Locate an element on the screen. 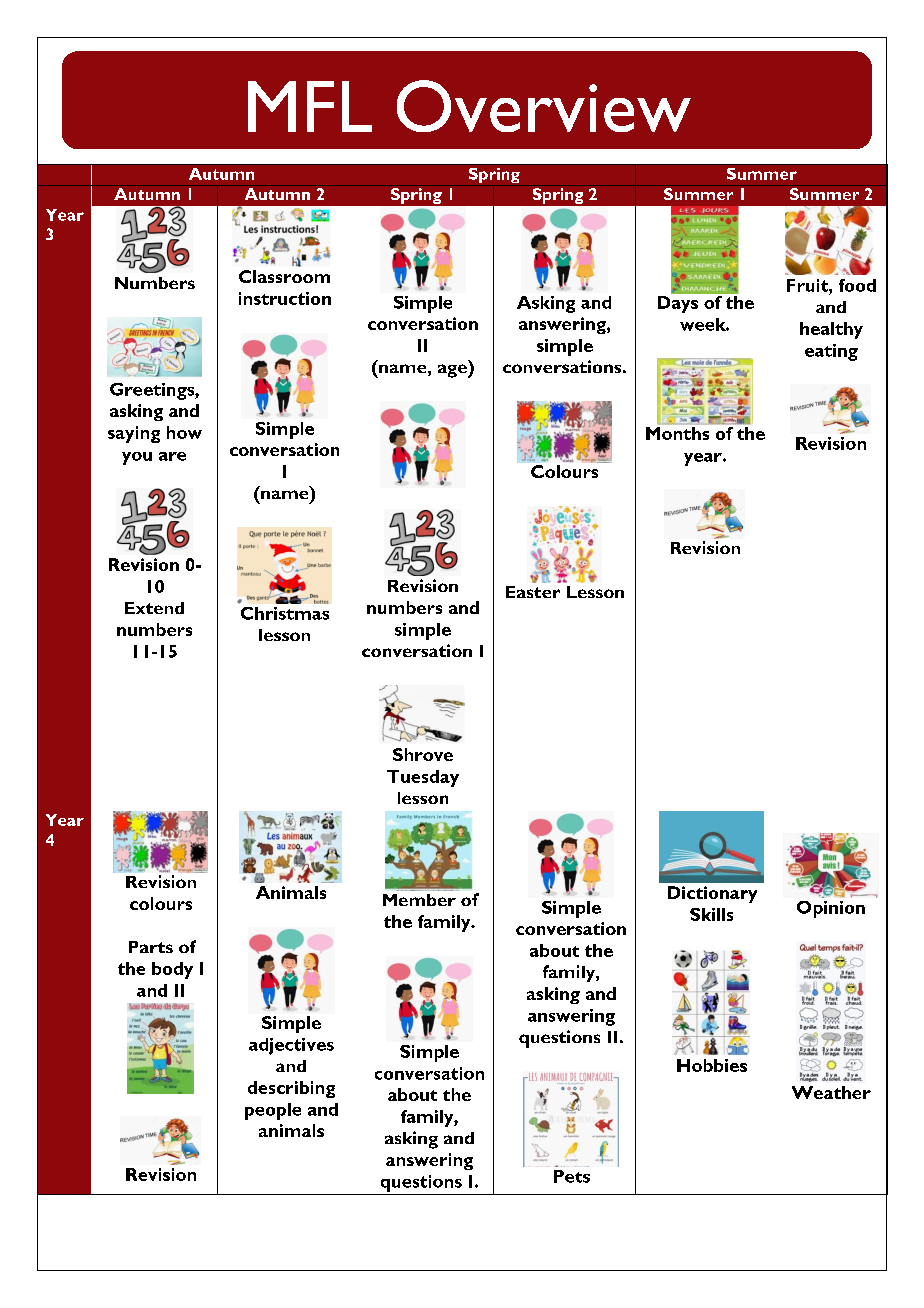 This screenshot has width=924, height=1308. Weather is located at coordinates (831, 1092).
